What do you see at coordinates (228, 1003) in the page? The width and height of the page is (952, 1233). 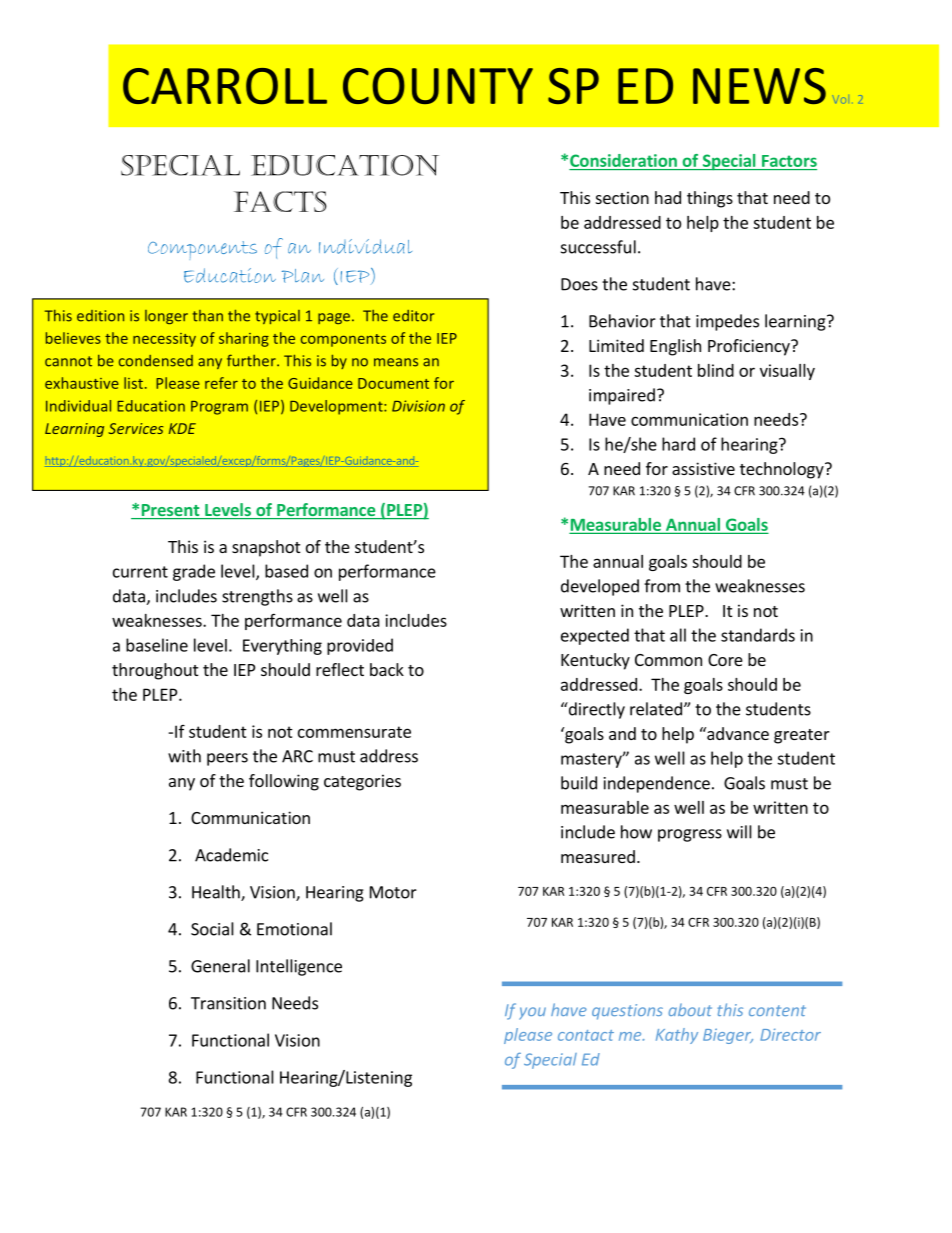 I see `Transition` at bounding box center [228, 1003].
